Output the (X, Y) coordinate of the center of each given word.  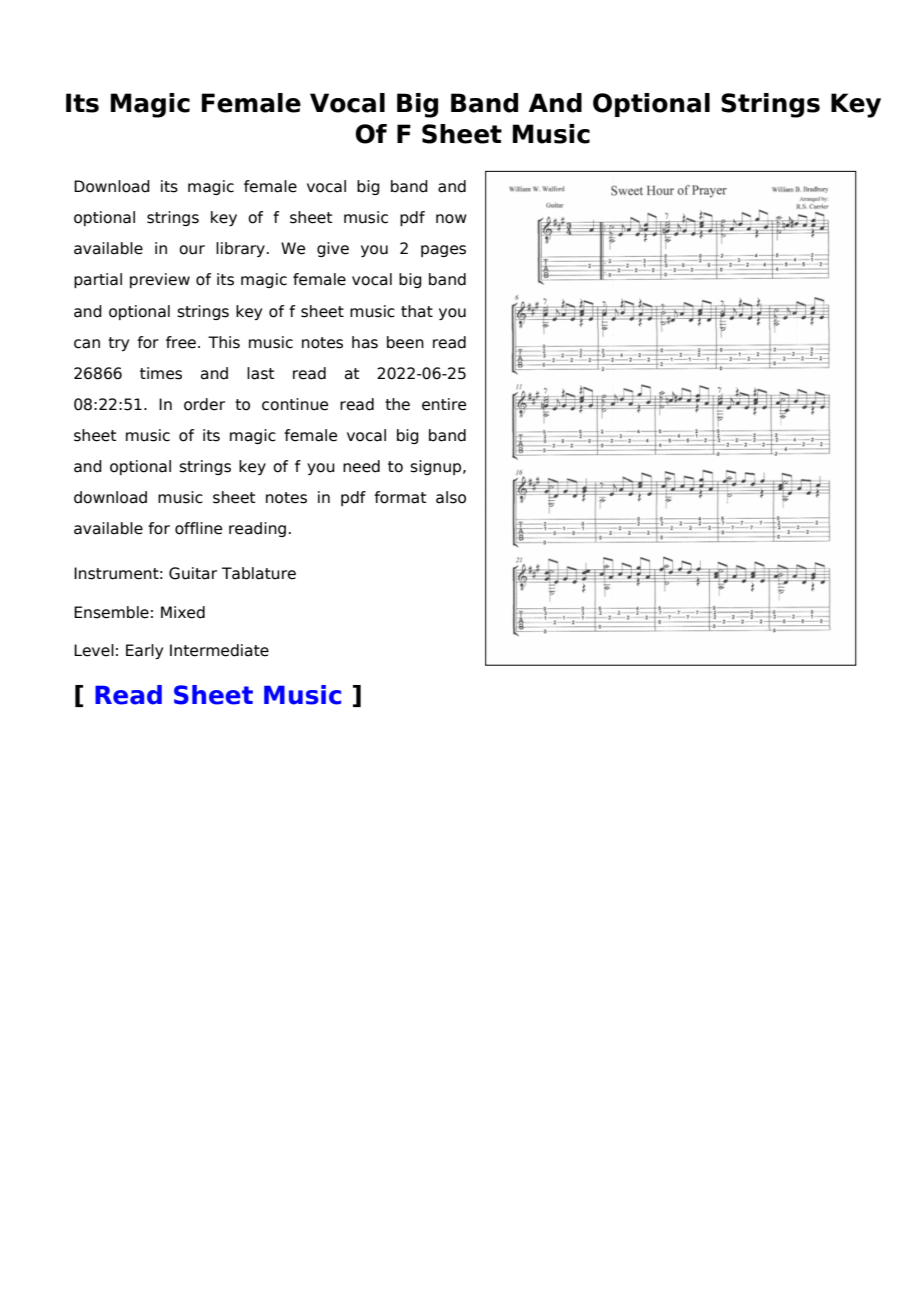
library (240, 249)
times (161, 373)
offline (198, 528)
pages (443, 251)
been (405, 342)
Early (144, 651)
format (400, 497)
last (260, 373)
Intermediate (219, 650)
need (361, 466)
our (192, 250)
